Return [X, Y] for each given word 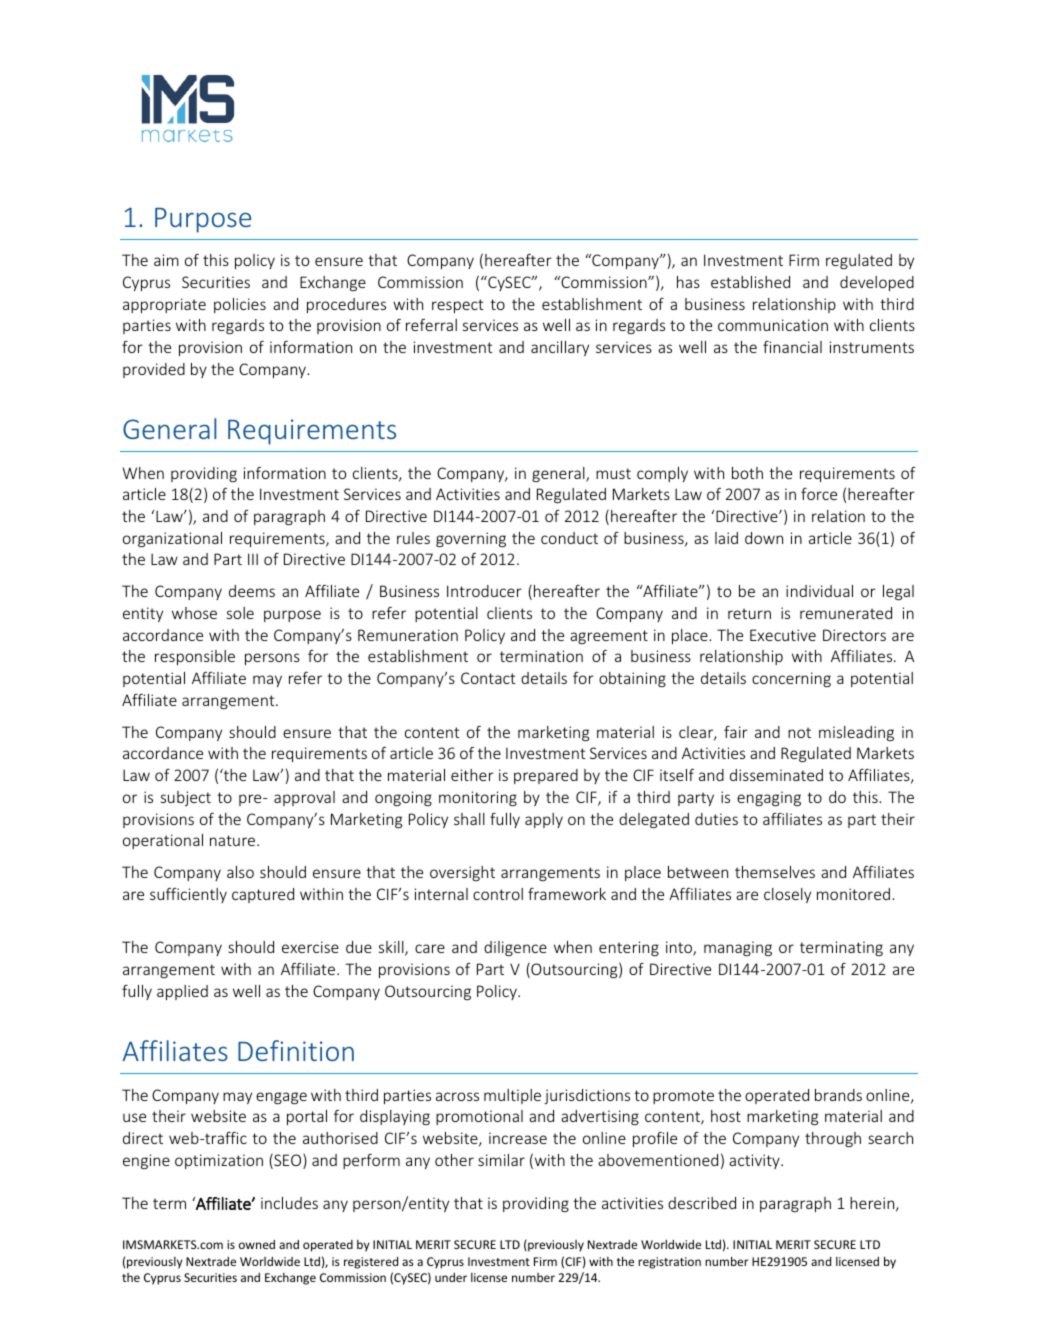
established [750, 282]
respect [458, 306]
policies [240, 305]
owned [257, 1244]
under [451, 1277]
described [702, 1203]
